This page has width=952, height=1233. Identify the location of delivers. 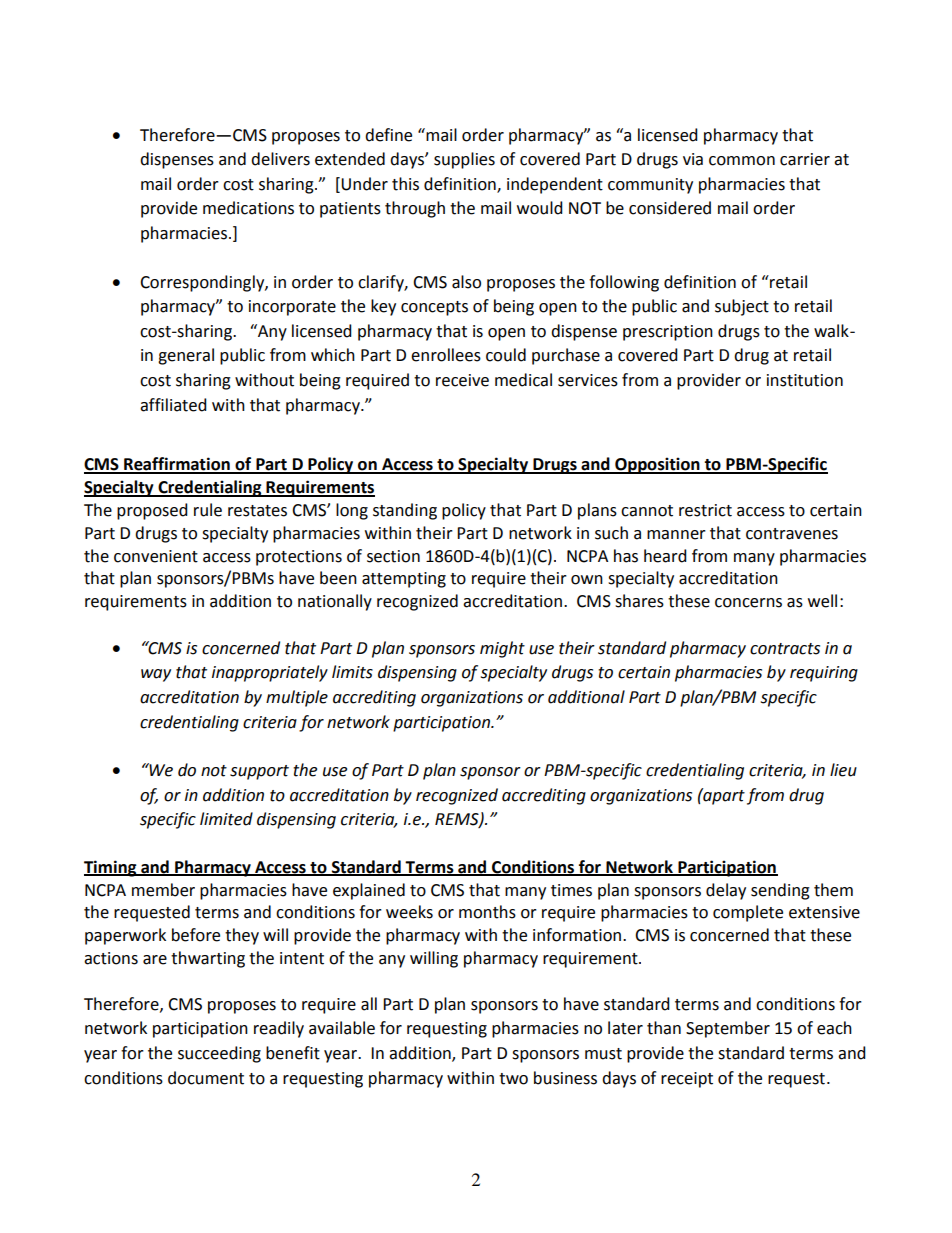
(280, 159).
